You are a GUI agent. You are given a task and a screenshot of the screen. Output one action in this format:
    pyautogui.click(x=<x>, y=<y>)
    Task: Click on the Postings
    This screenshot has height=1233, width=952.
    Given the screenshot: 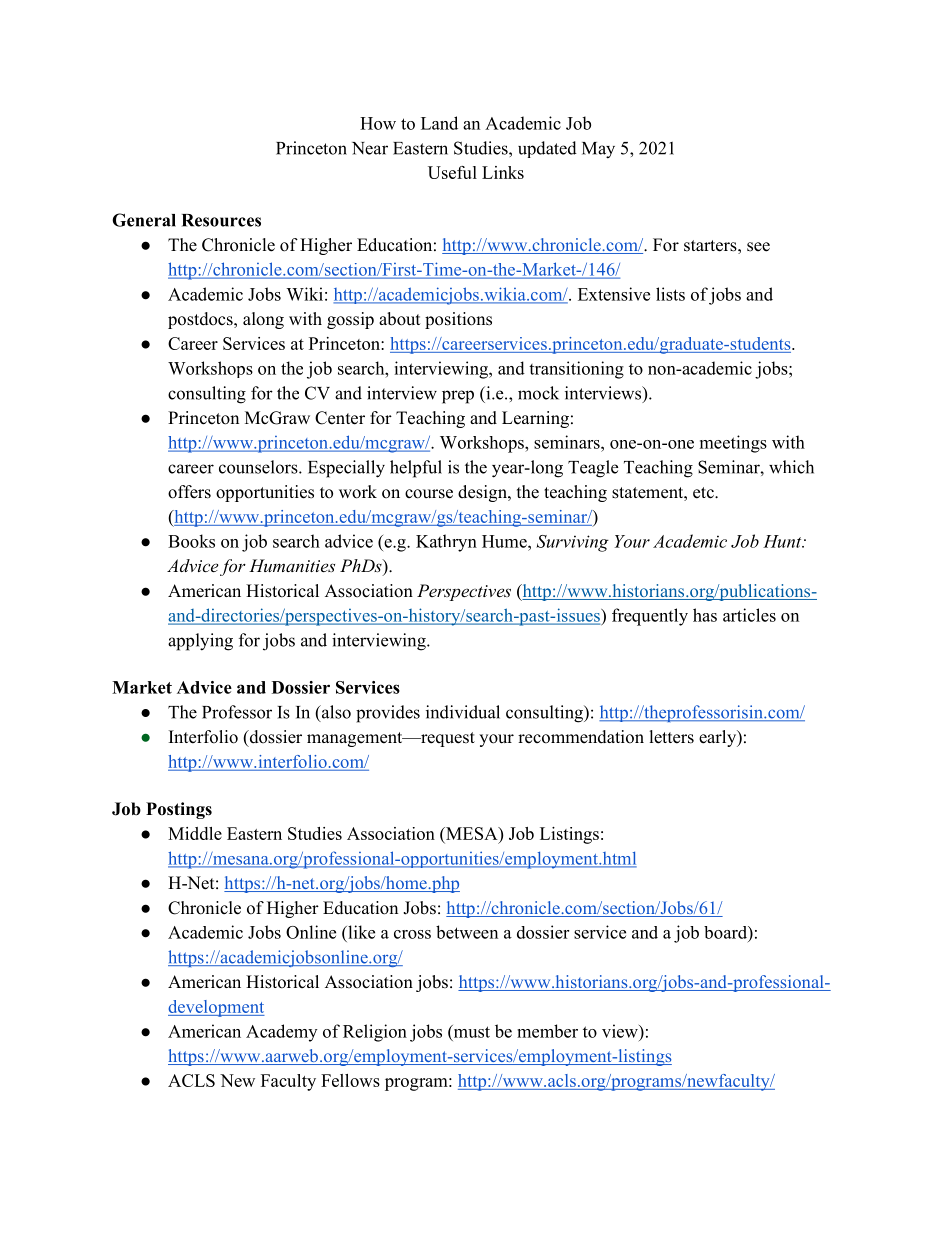 What is the action you would take?
    pyautogui.click(x=179, y=810)
